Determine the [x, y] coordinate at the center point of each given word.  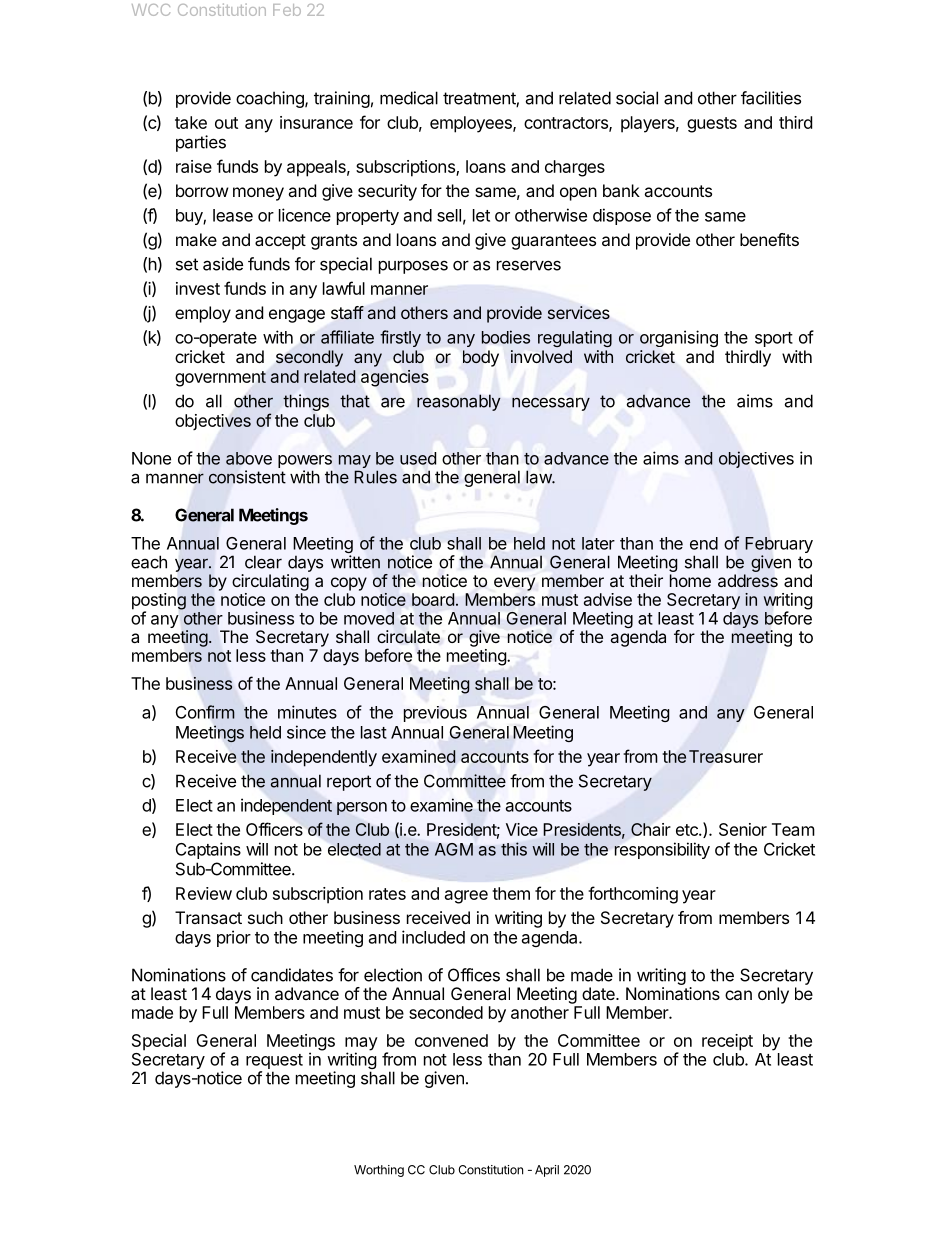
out [226, 123]
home [690, 580]
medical [409, 98]
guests [712, 125]
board [433, 599]
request [274, 1061]
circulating [270, 582]
